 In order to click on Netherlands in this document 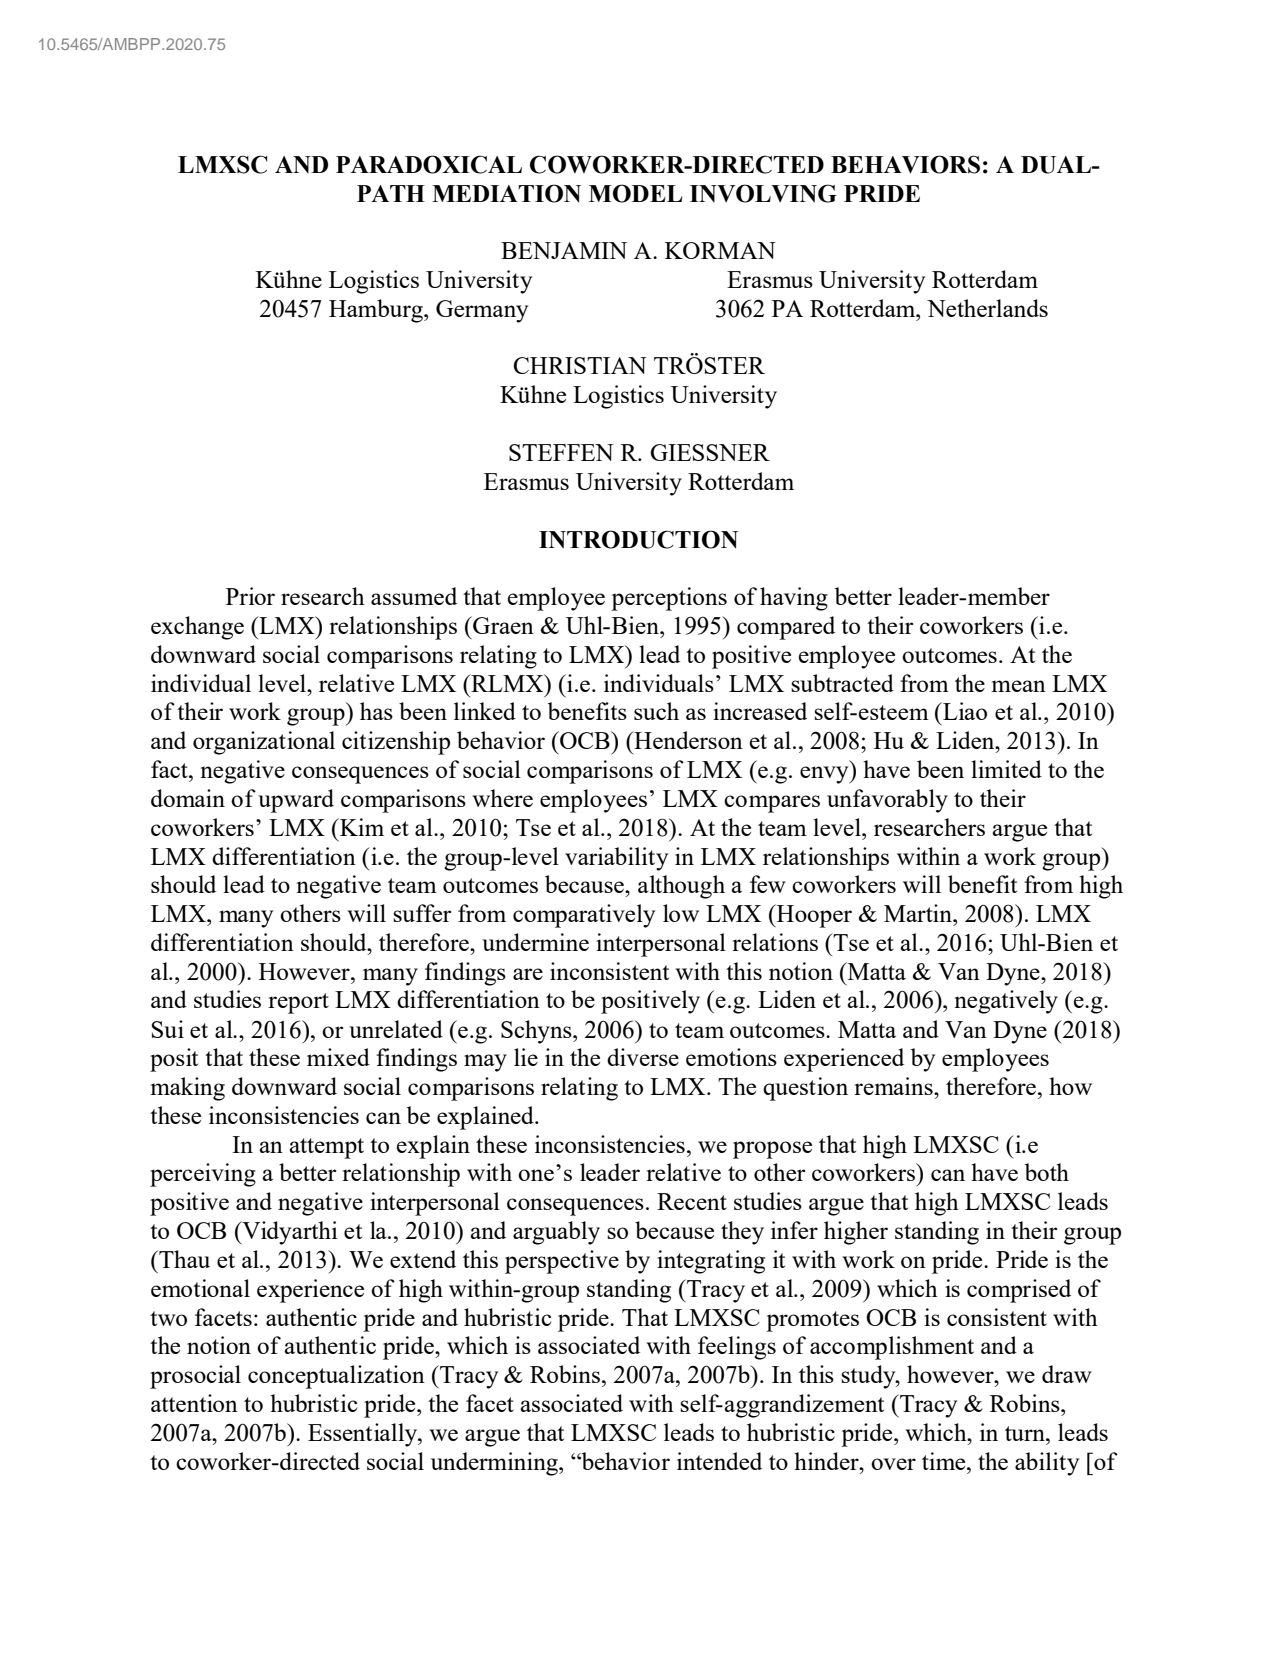, I will do `click(987, 308)`.
